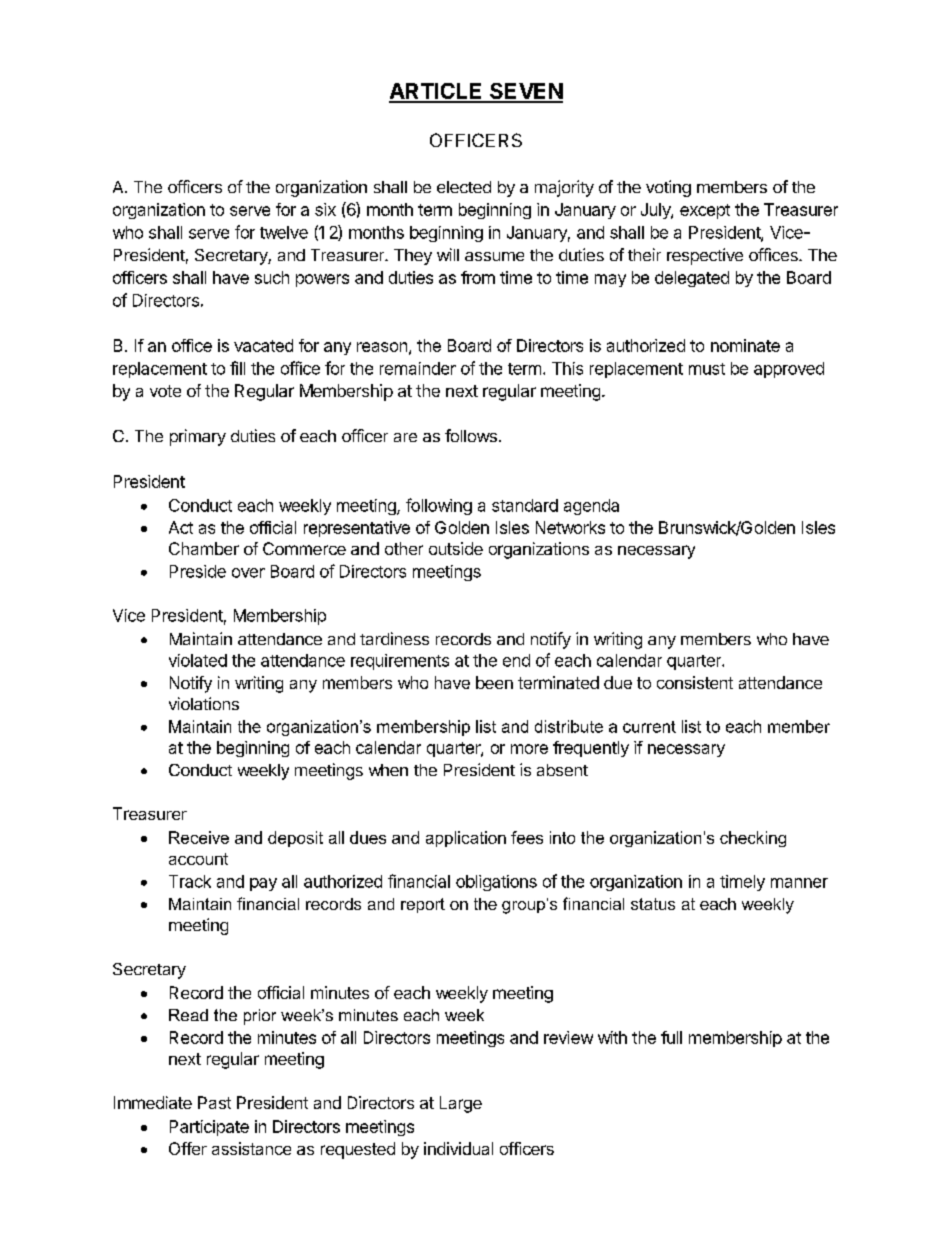  I want to click on voting, so click(668, 188).
